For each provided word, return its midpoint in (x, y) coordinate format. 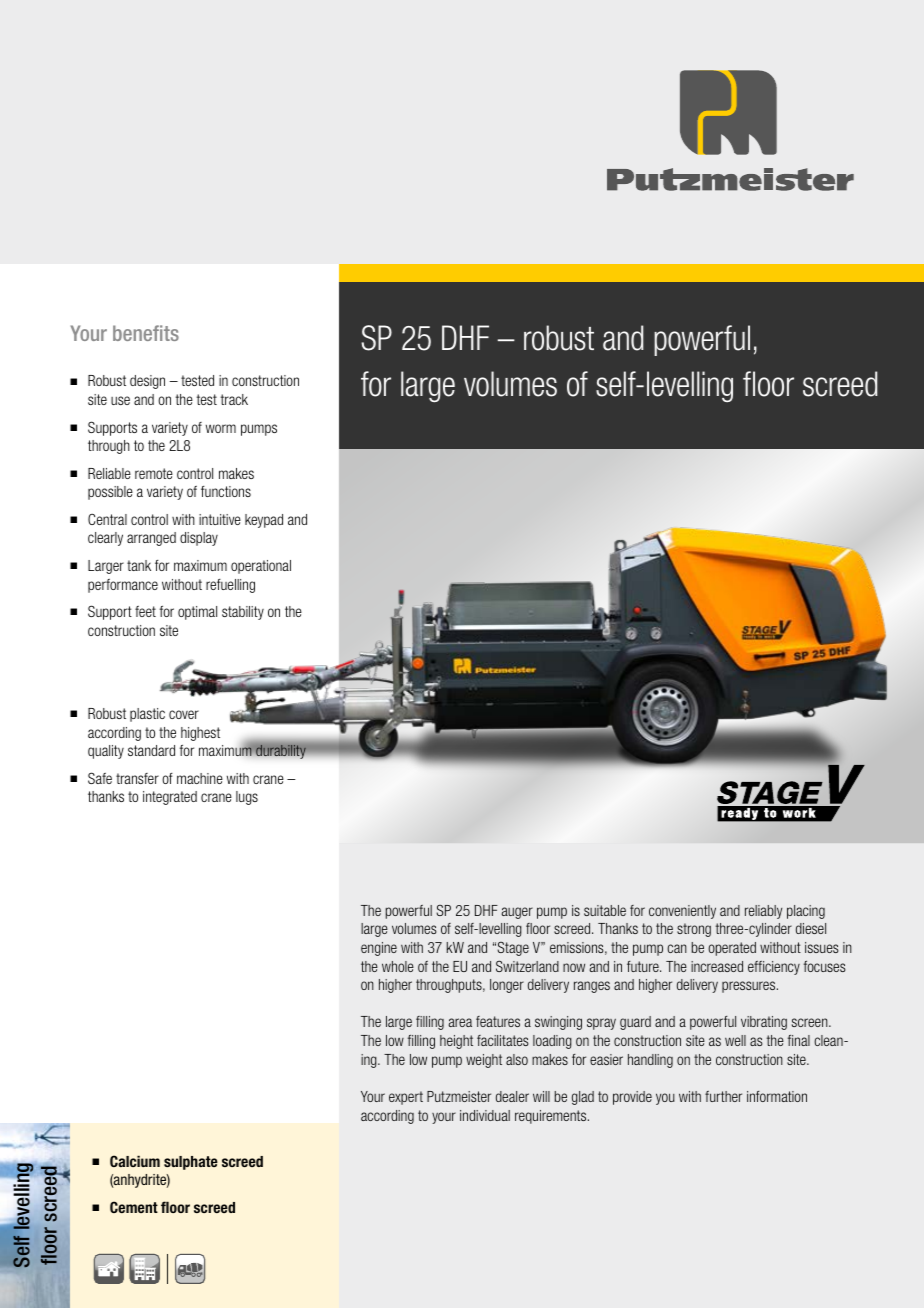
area (460, 1022)
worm (221, 428)
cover (184, 714)
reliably (763, 912)
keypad (264, 521)
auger (517, 913)
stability (243, 613)
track (234, 399)
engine (379, 949)
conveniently (682, 912)
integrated (170, 798)
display (199, 539)
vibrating (764, 1023)
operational (261, 567)
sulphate (191, 1163)
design (147, 382)
